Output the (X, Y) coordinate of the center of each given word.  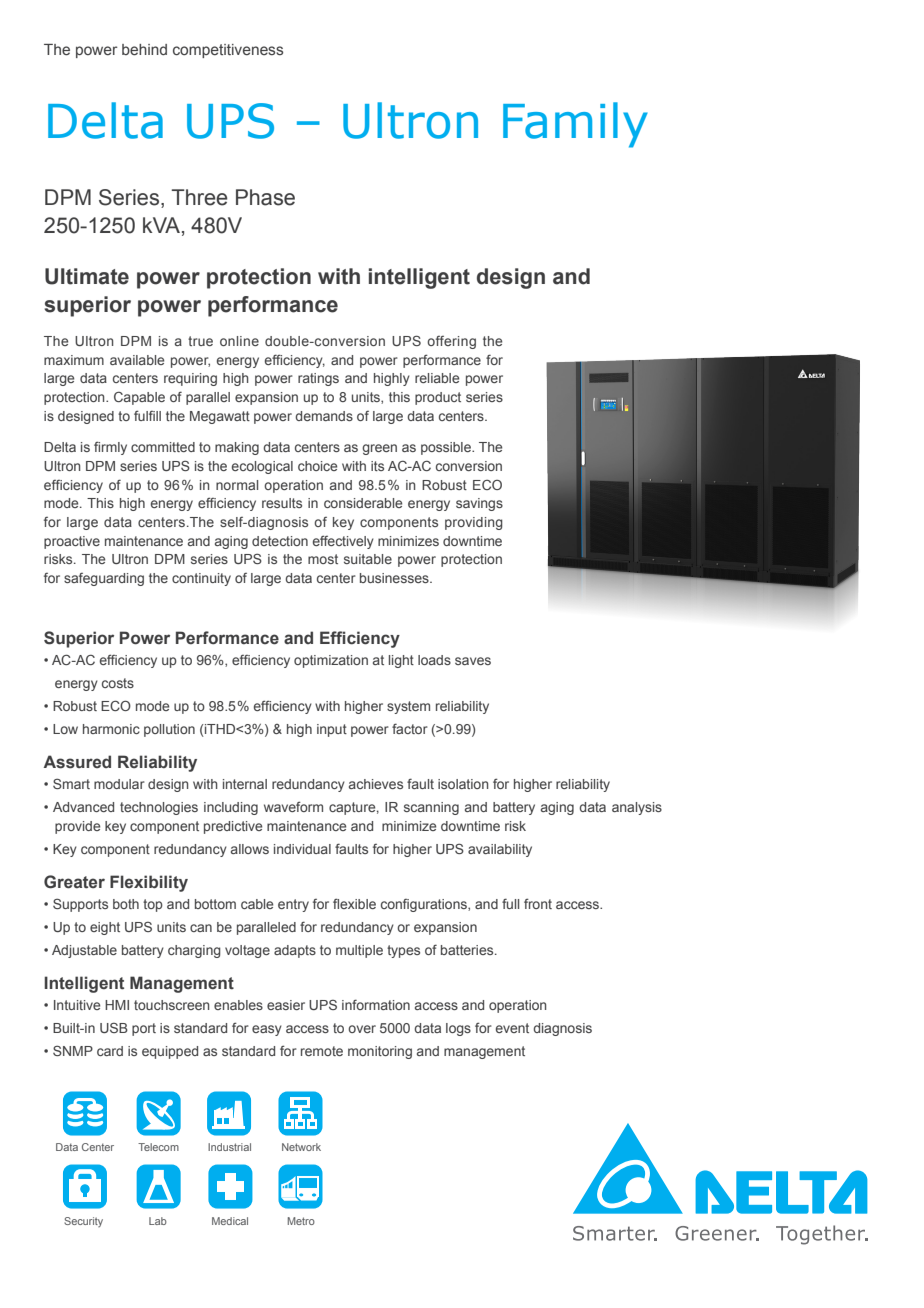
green (379, 449)
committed (163, 447)
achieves (376, 784)
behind (144, 50)
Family (575, 125)
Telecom (158, 1147)
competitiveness (228, 51)
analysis (637, 808)
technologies (159, 808)
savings (479, 504)
